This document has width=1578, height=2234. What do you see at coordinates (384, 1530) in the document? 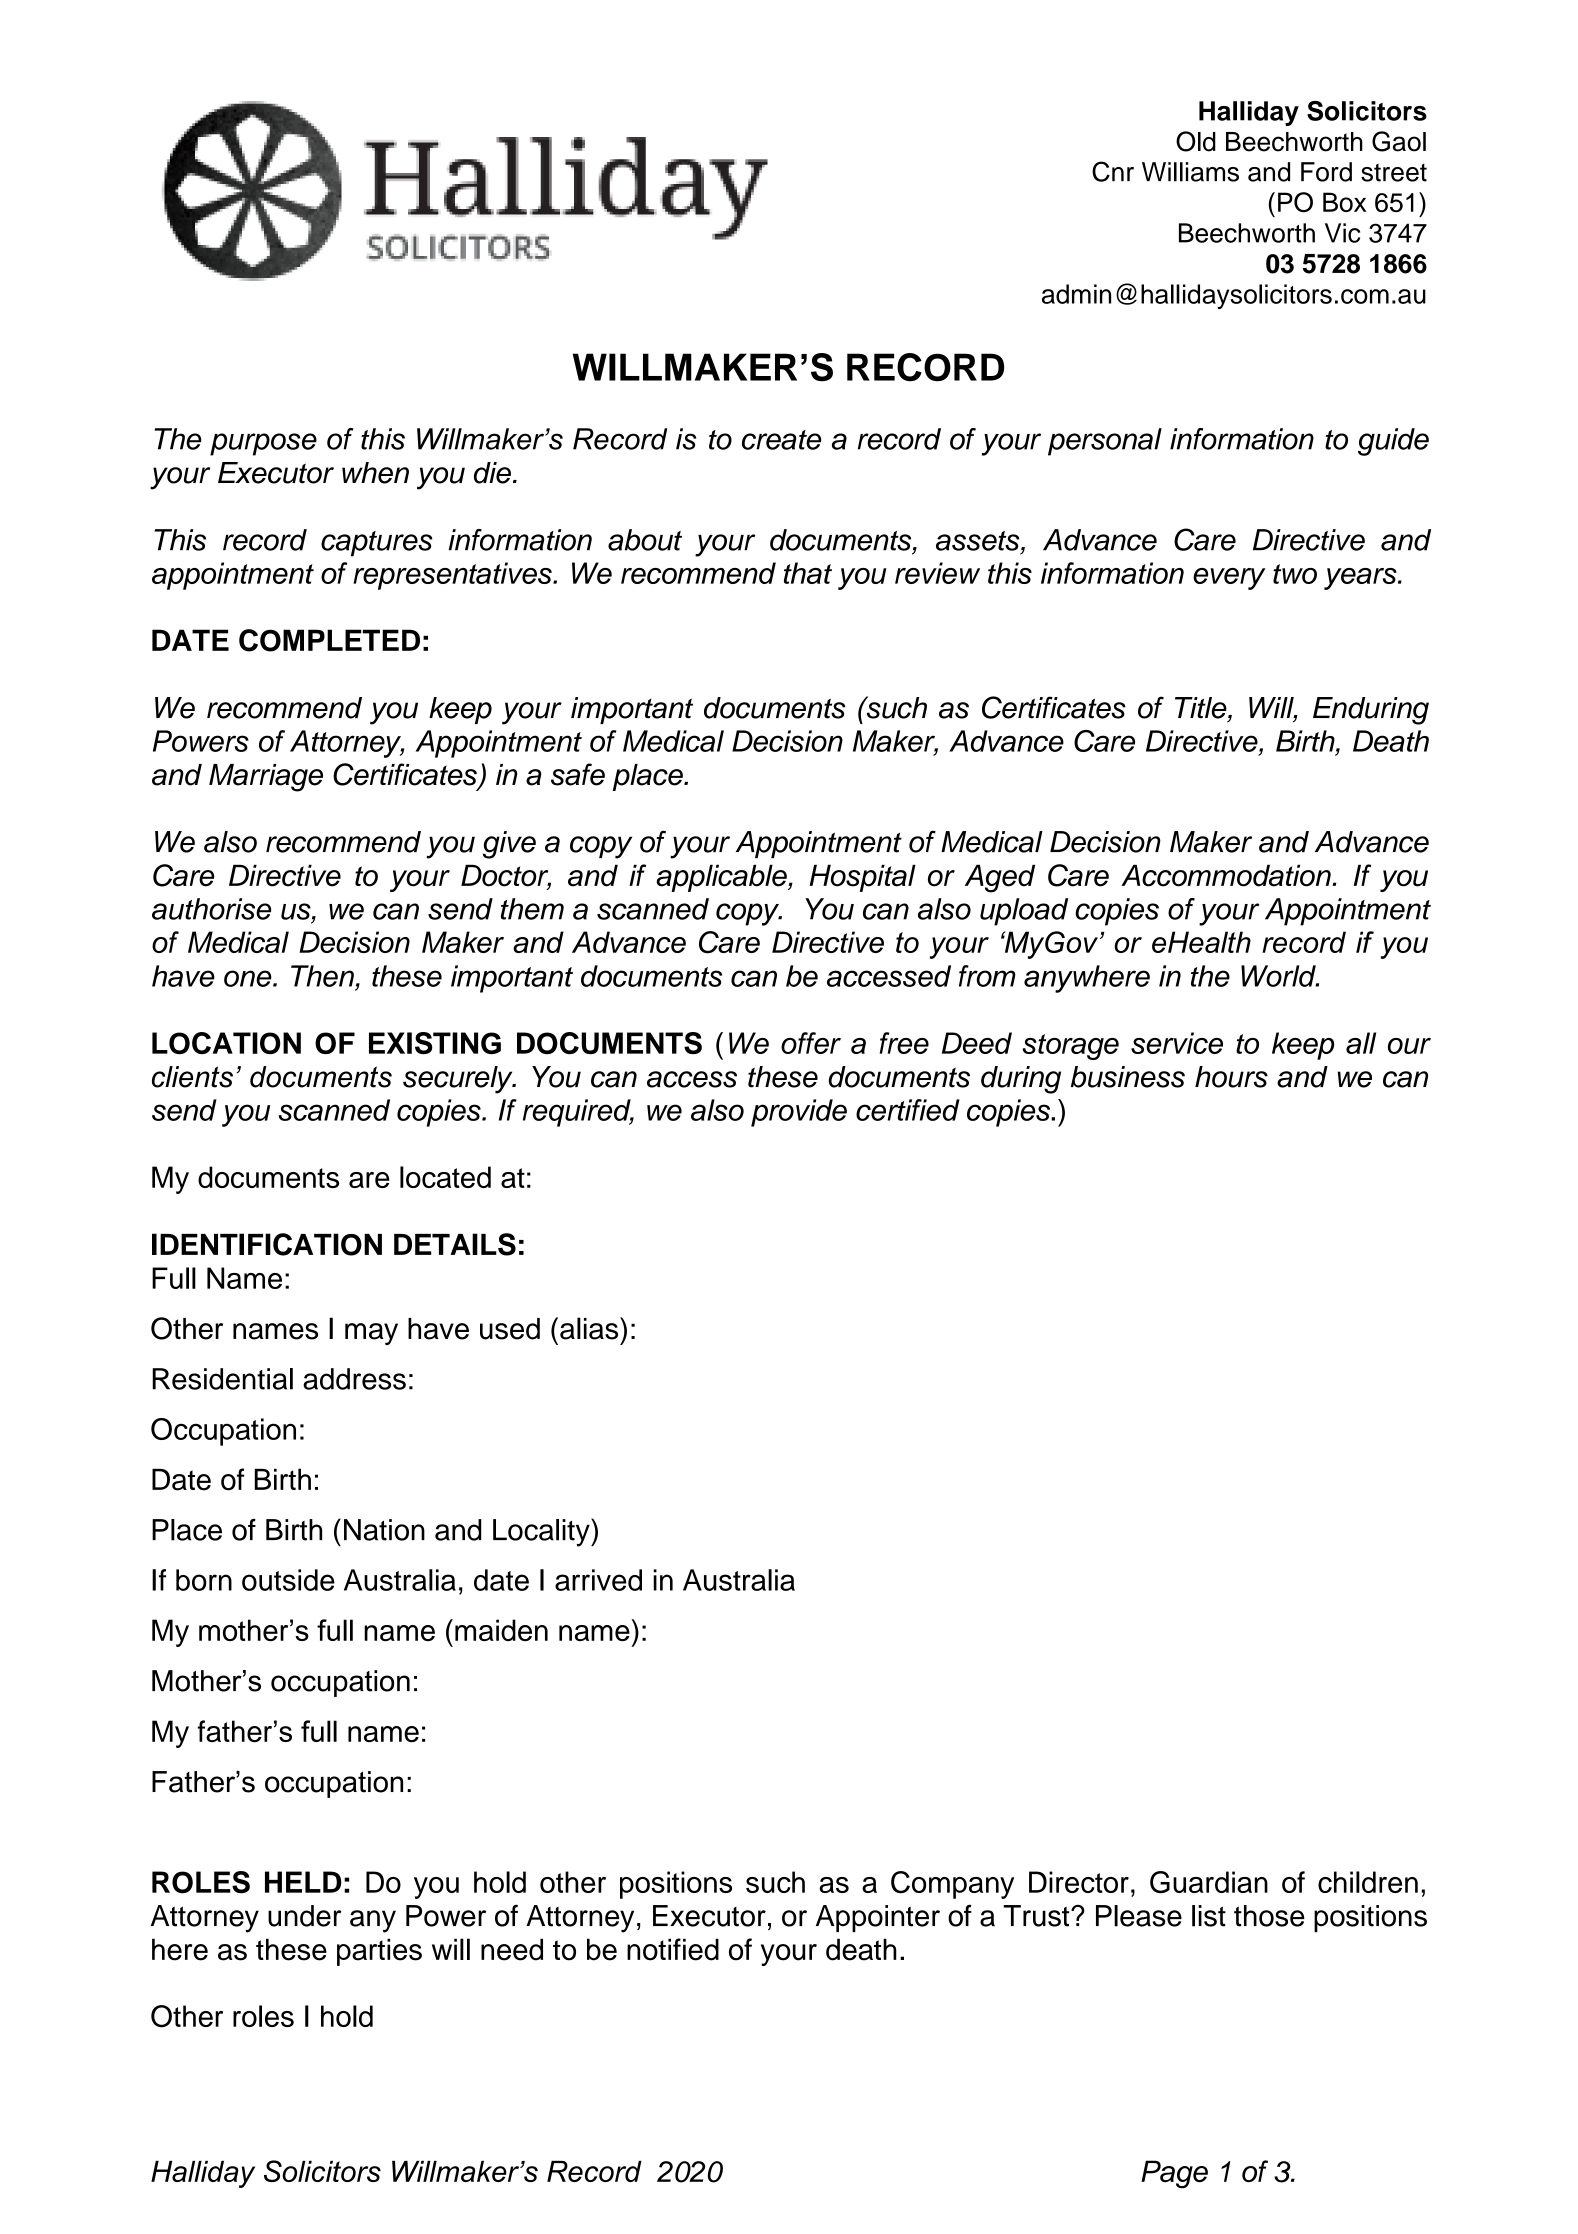
I see `Nation` at bounding box center [384, 1530].
